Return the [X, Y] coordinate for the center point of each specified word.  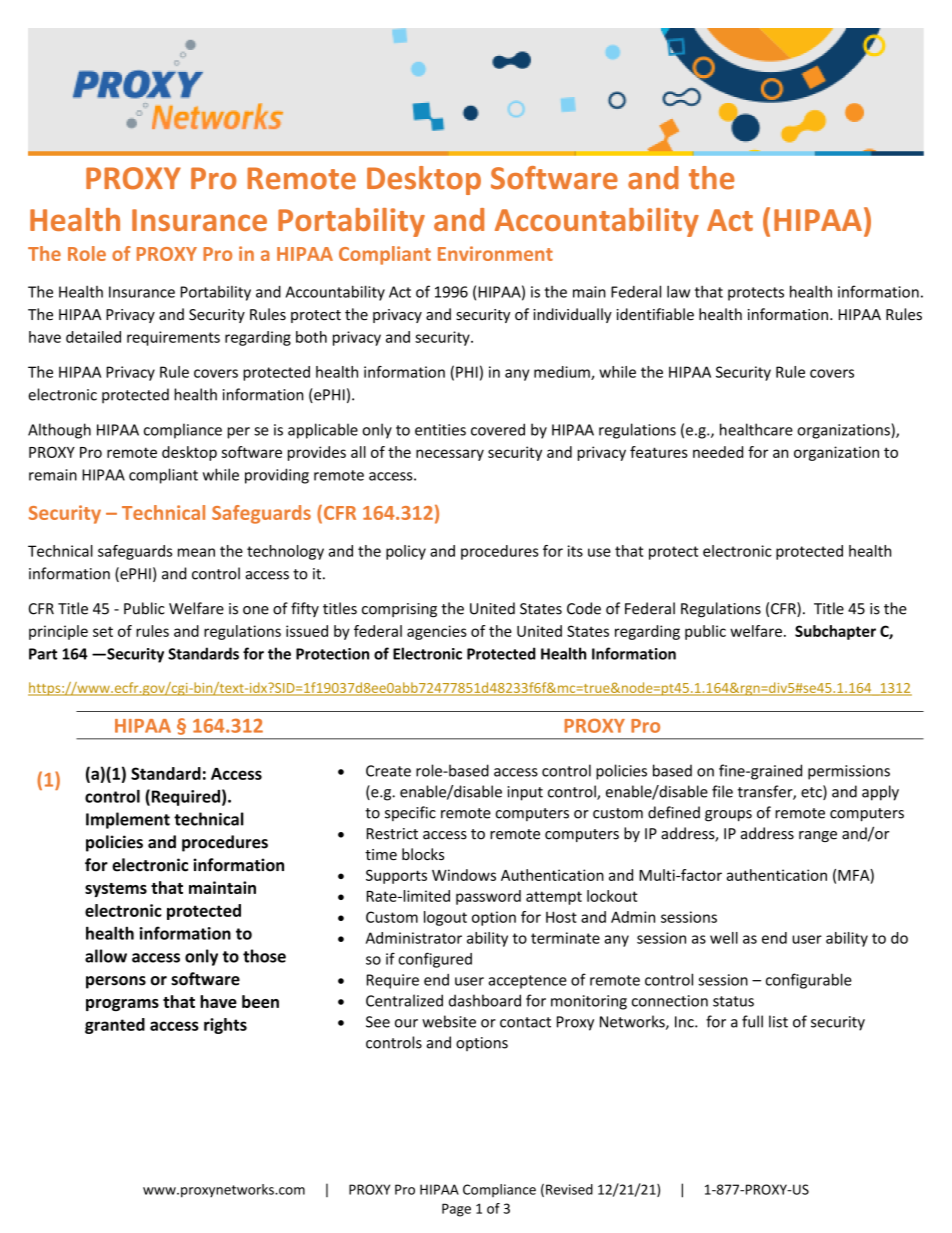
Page [456, 1210]
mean [196, 552]
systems [116, 890]
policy [406, 552]
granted [115, 1026]
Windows [464, 875]
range [818, 836]
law [678, 291]
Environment [495, 253]
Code [584, 608]
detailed [93, 337]
